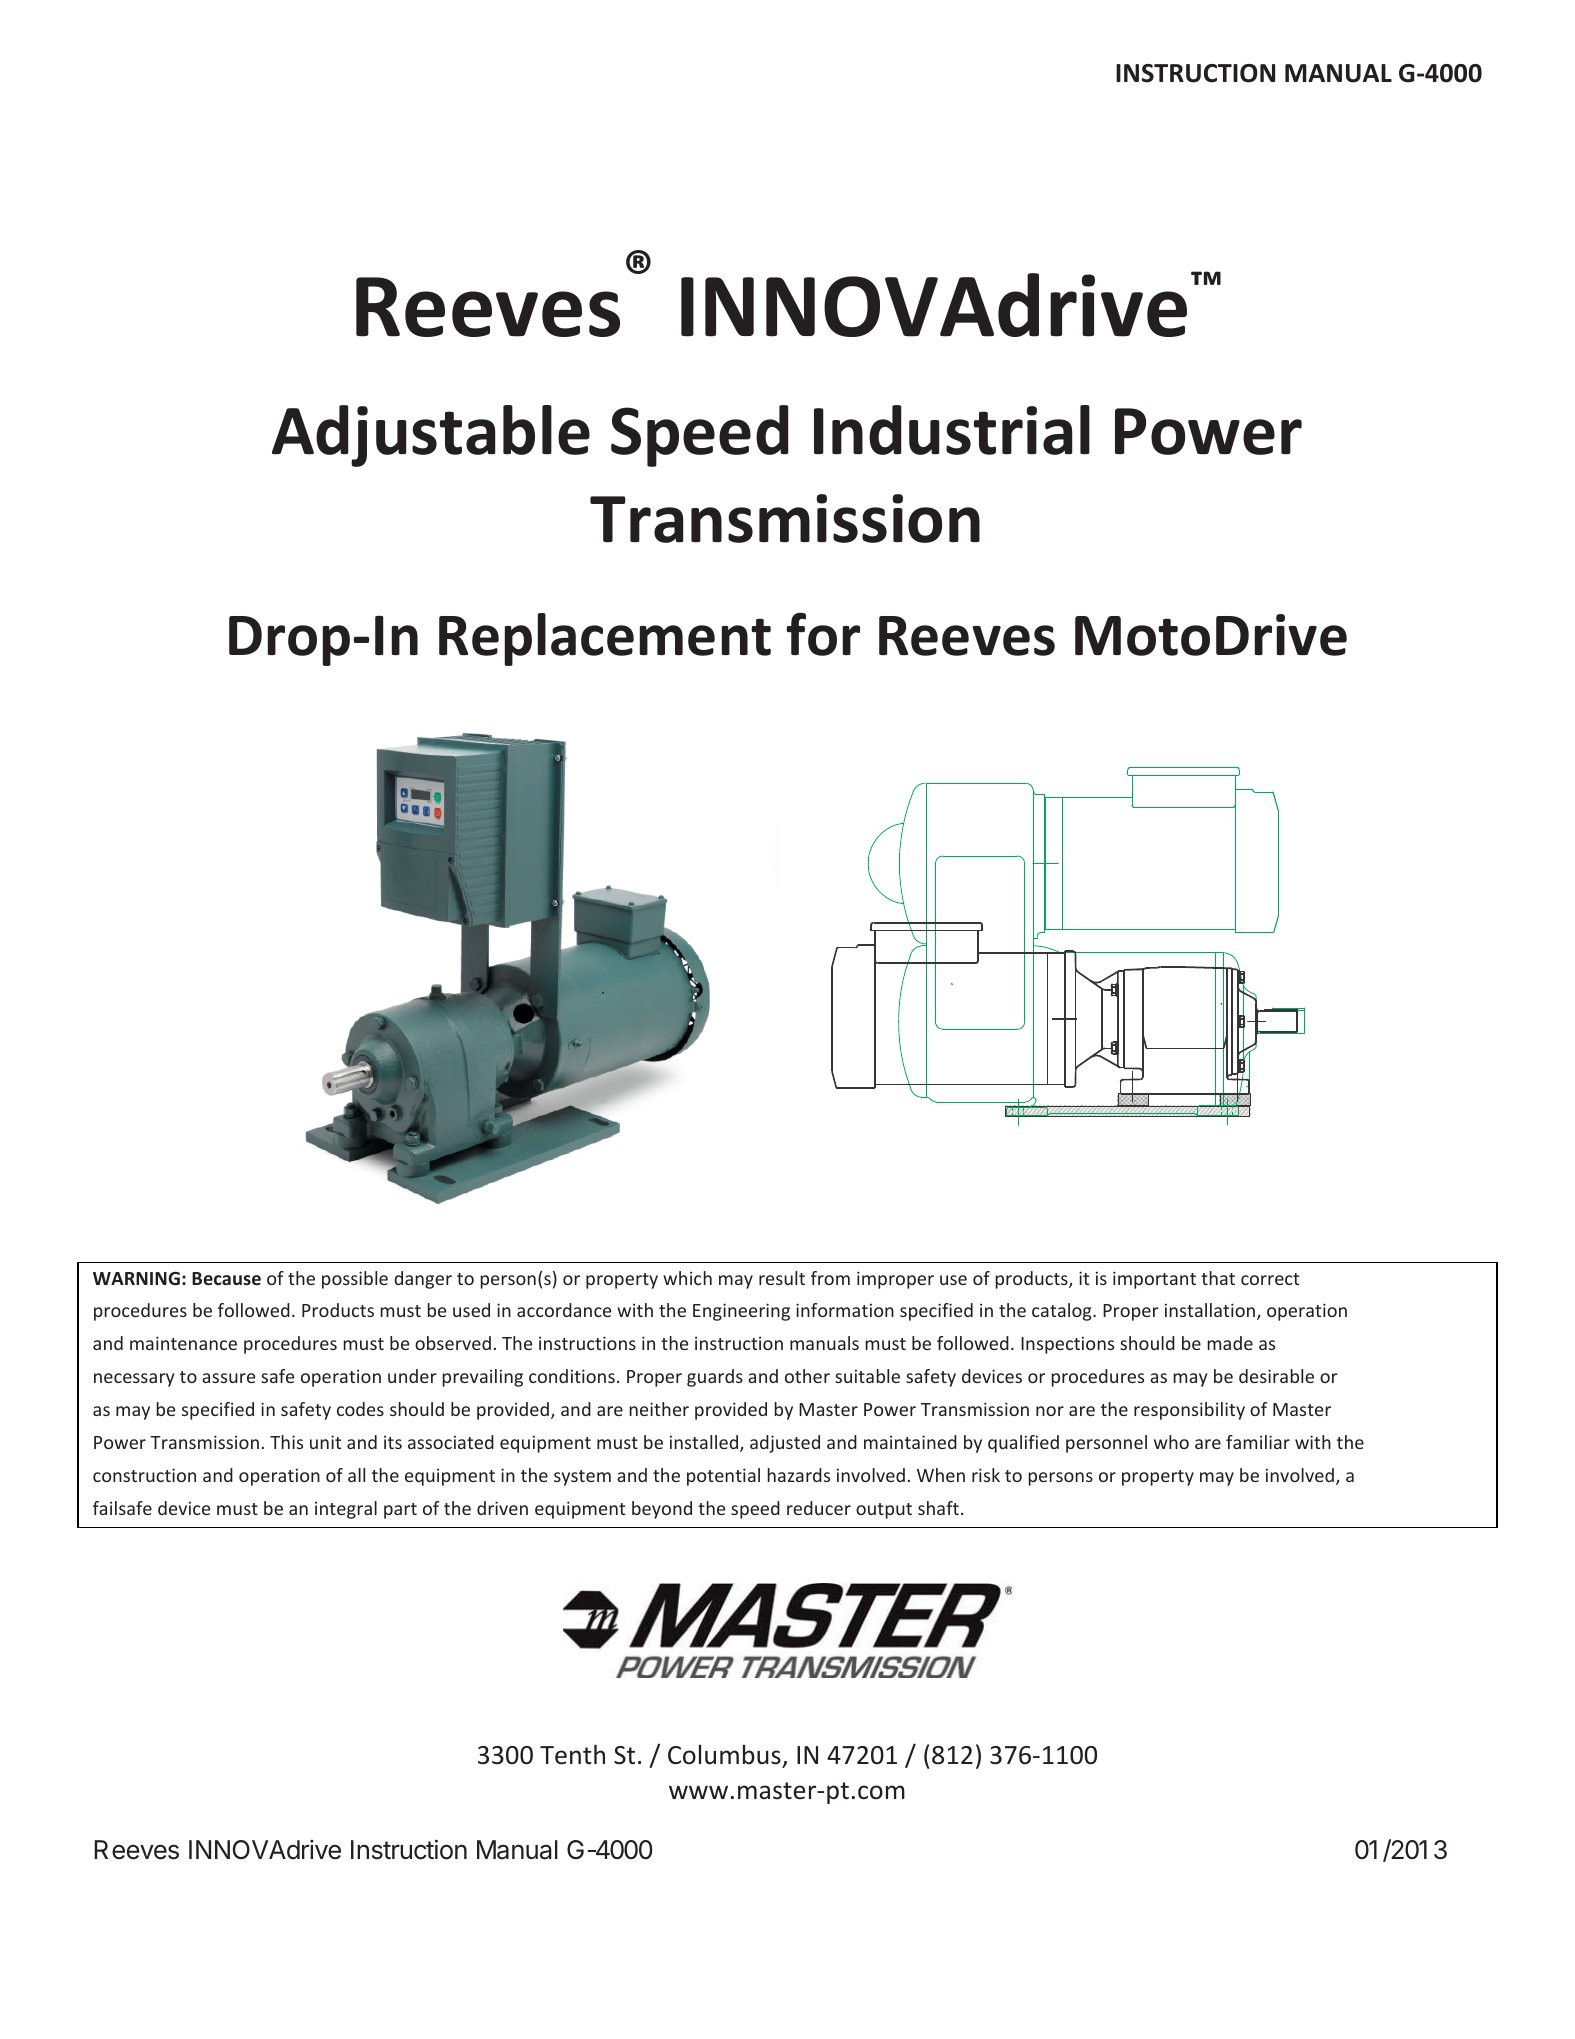 This page has width=1575, height=2039. What do you see at coordinates (431, 436) in the page?
I see `Adjustable` at bounding box center [431, 436].
